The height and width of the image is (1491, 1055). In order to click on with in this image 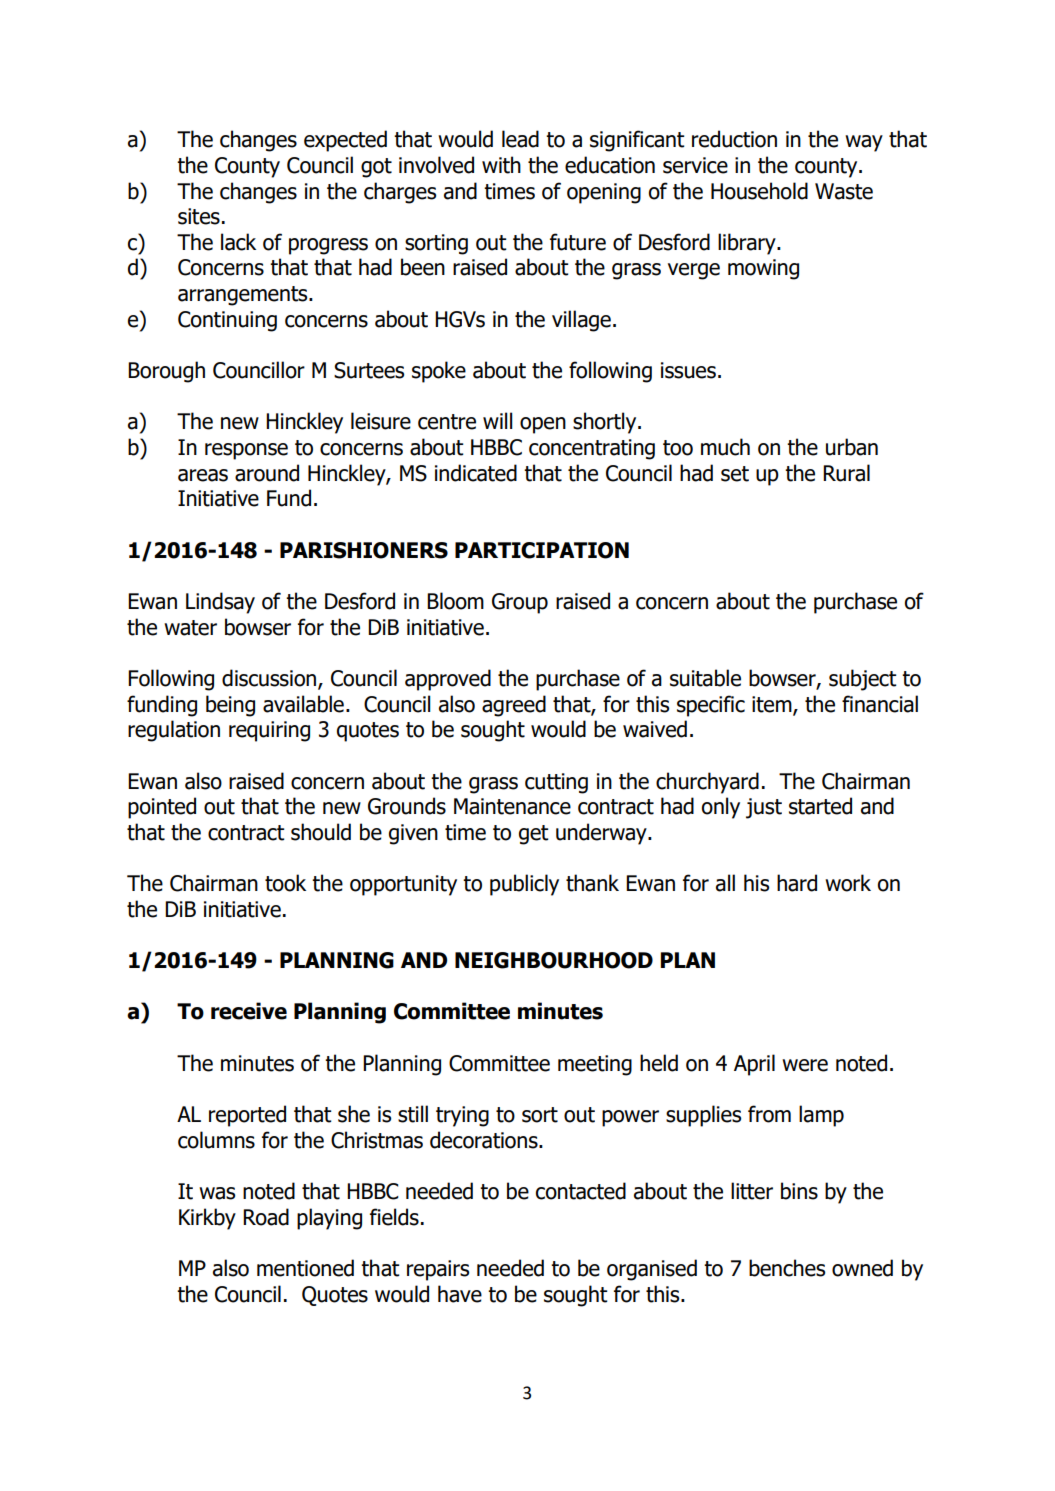, I will do `click(501, 165)`.
